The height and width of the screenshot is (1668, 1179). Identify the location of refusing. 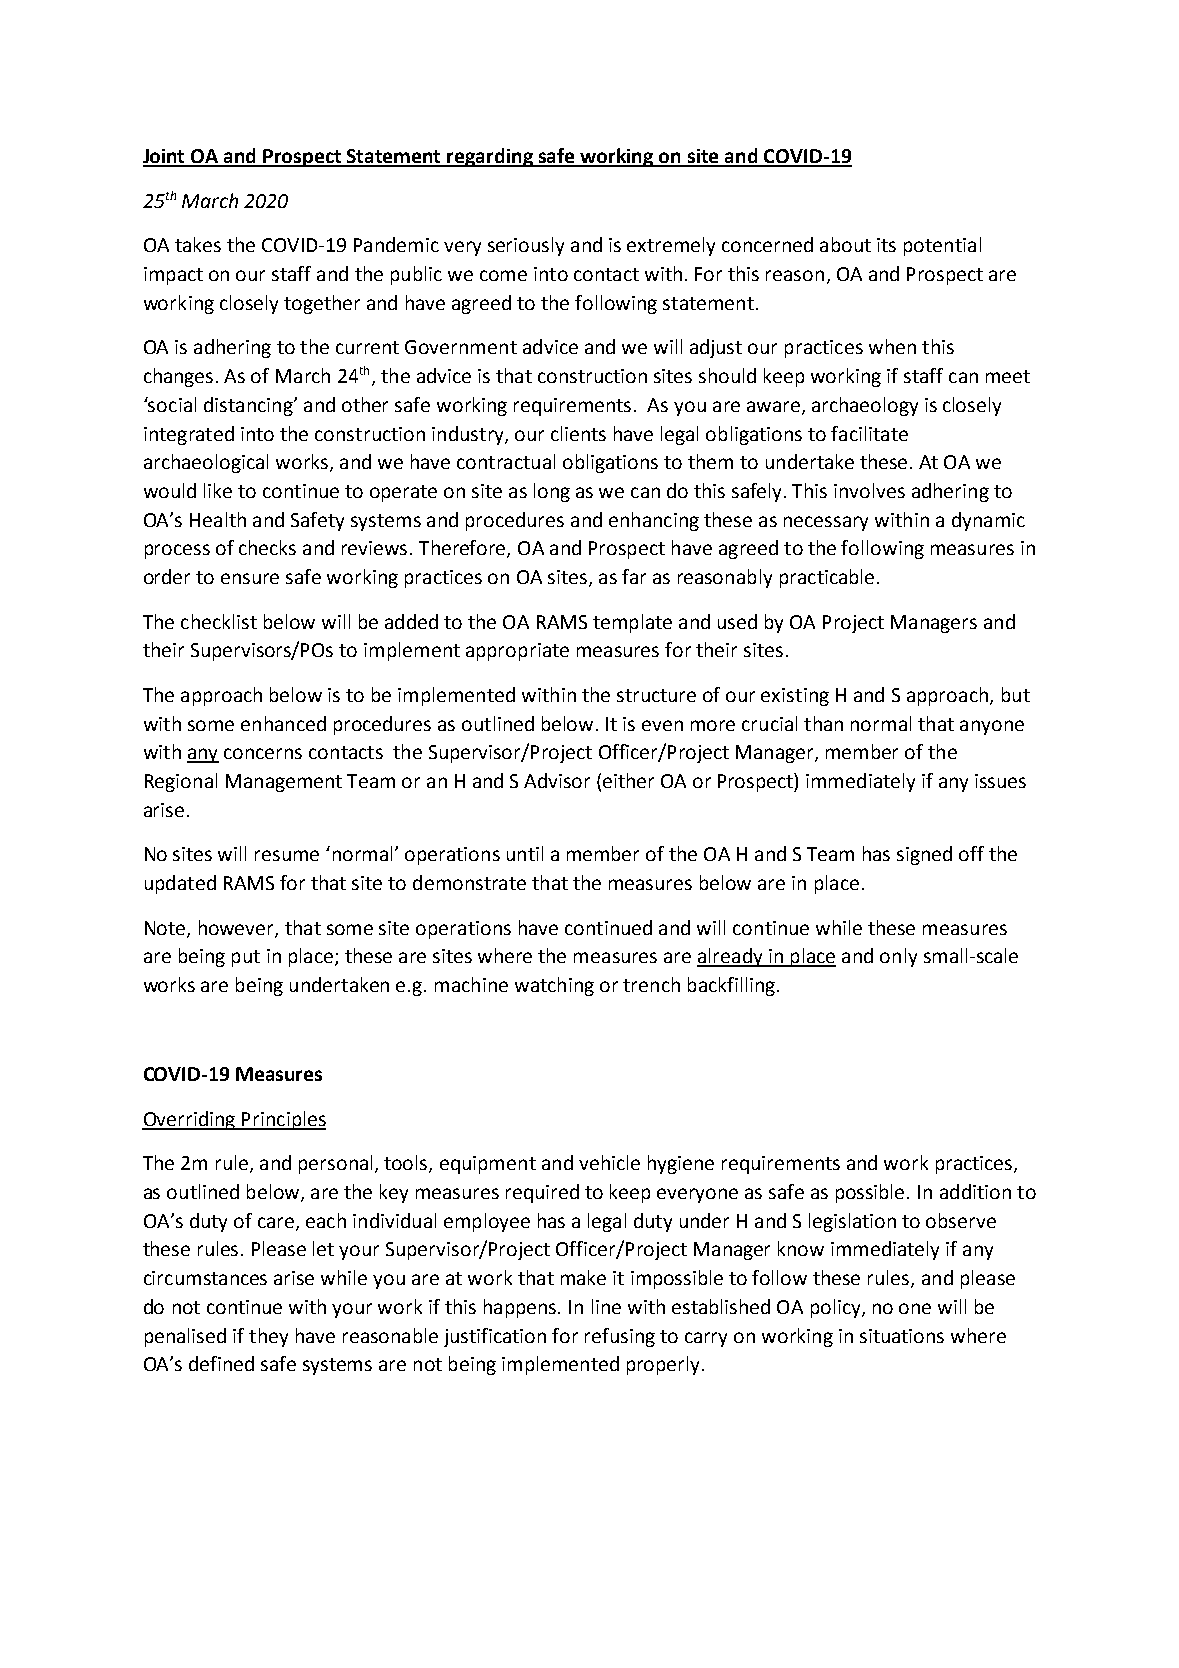
(620, 1337).
